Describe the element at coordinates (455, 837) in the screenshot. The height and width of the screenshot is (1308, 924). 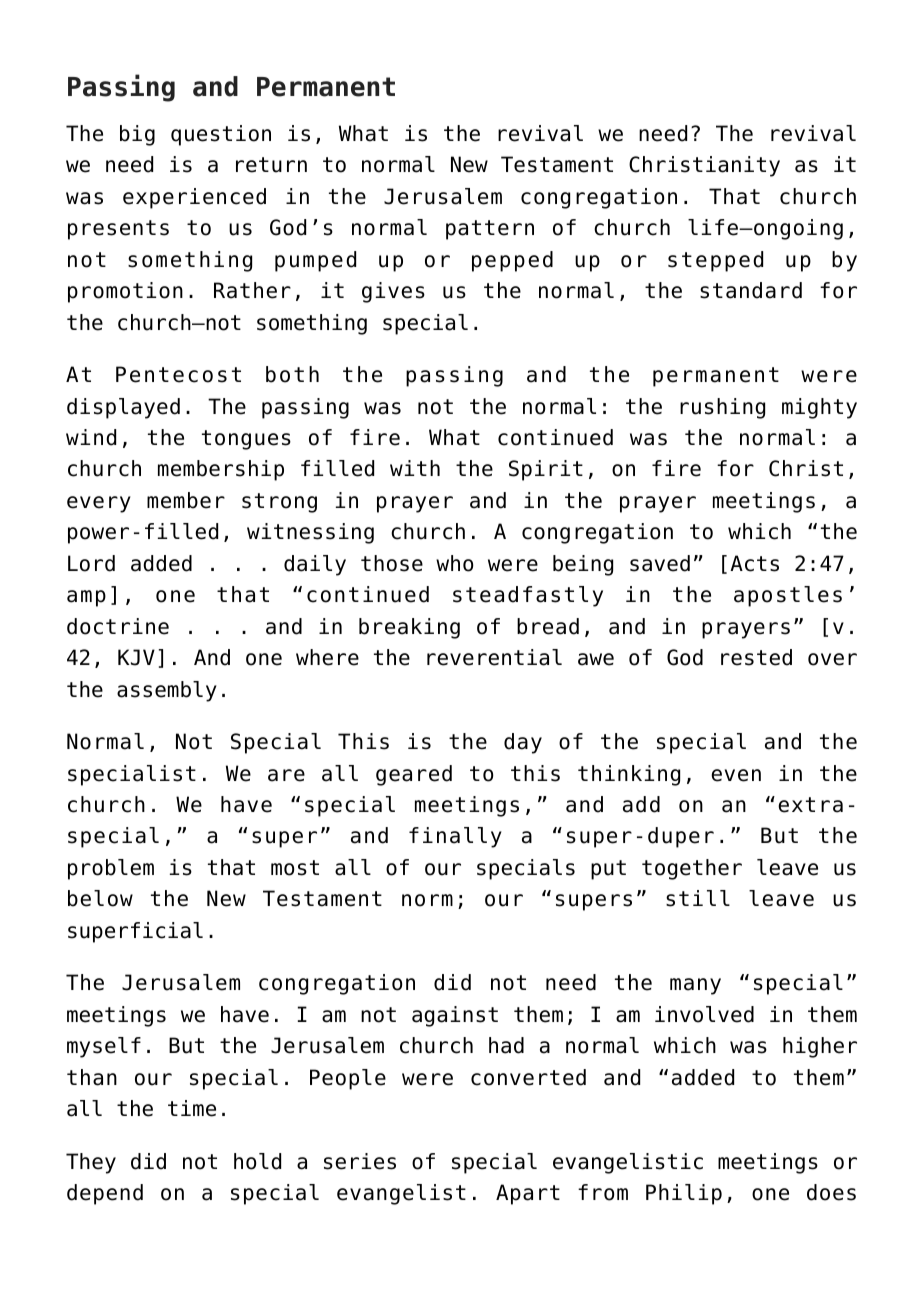
I see `finally` at that location.
